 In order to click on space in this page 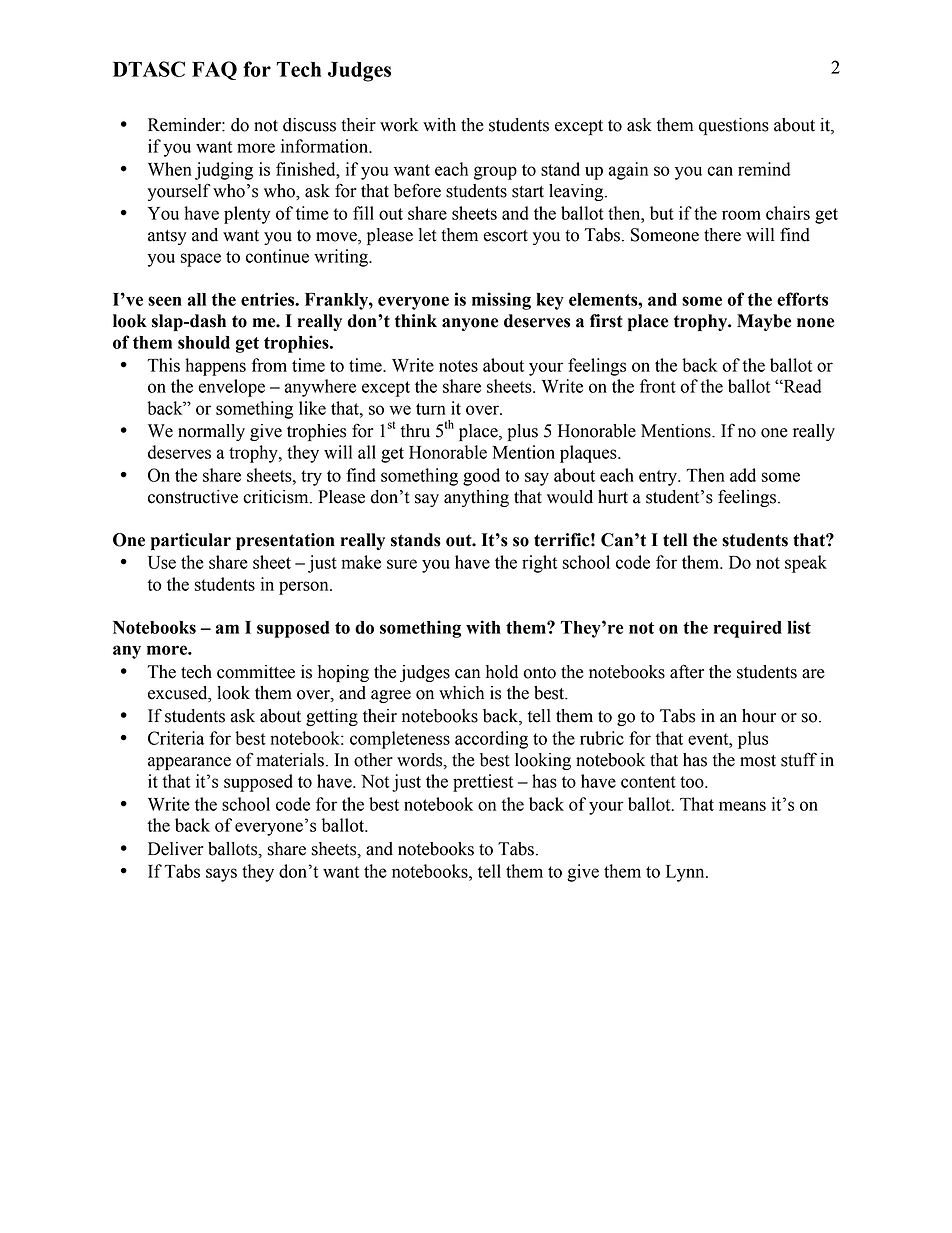, I will do `click(201, 260)`.
